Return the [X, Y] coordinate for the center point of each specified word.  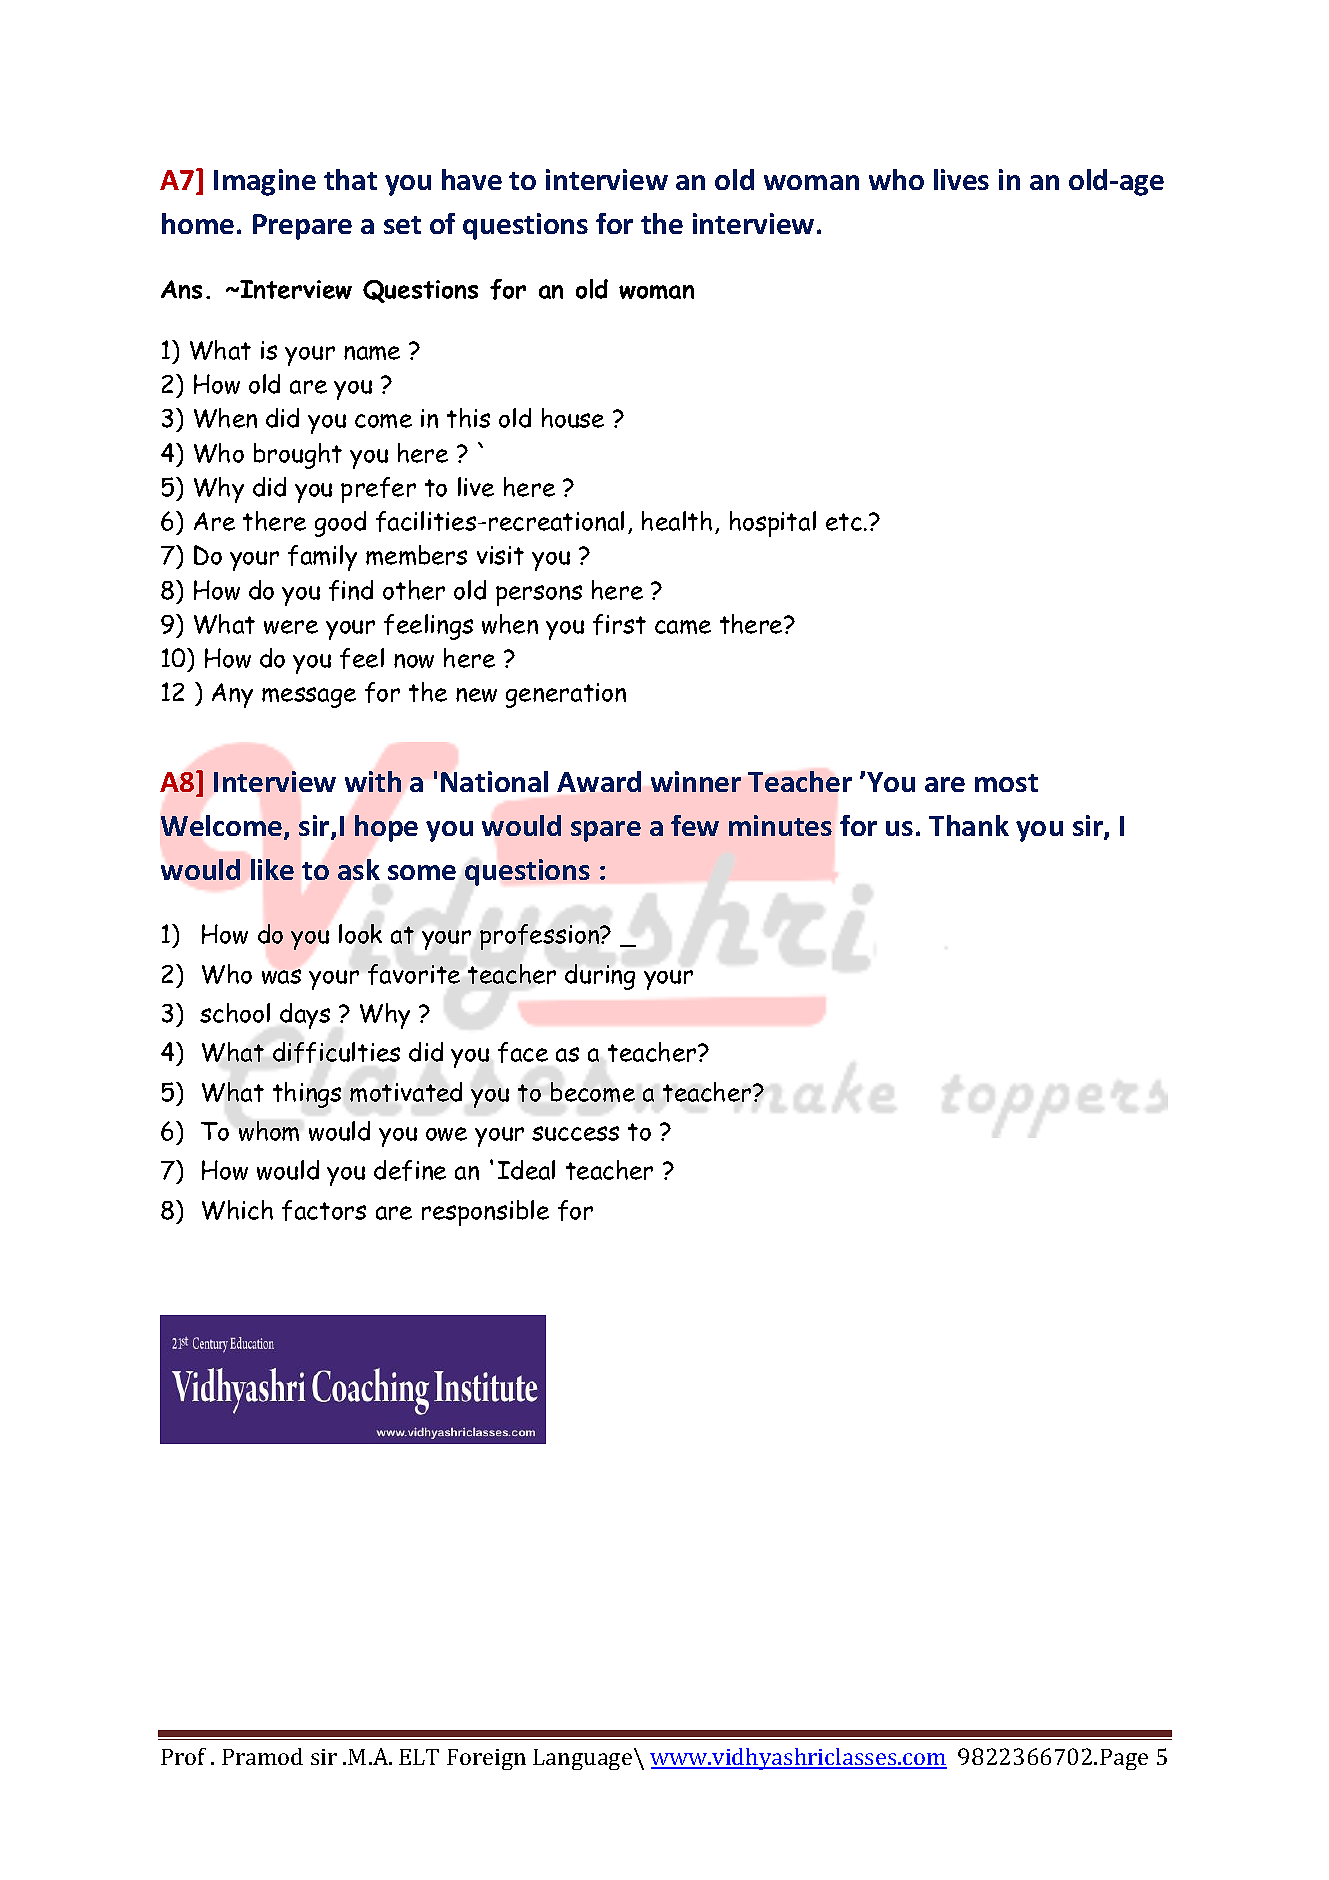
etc [844, 522]
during [600, 977]
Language [584, 1759]
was [281, 976]
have [472, 179]
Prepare [302, 227]
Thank [969, 825]
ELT [419, 1757]
